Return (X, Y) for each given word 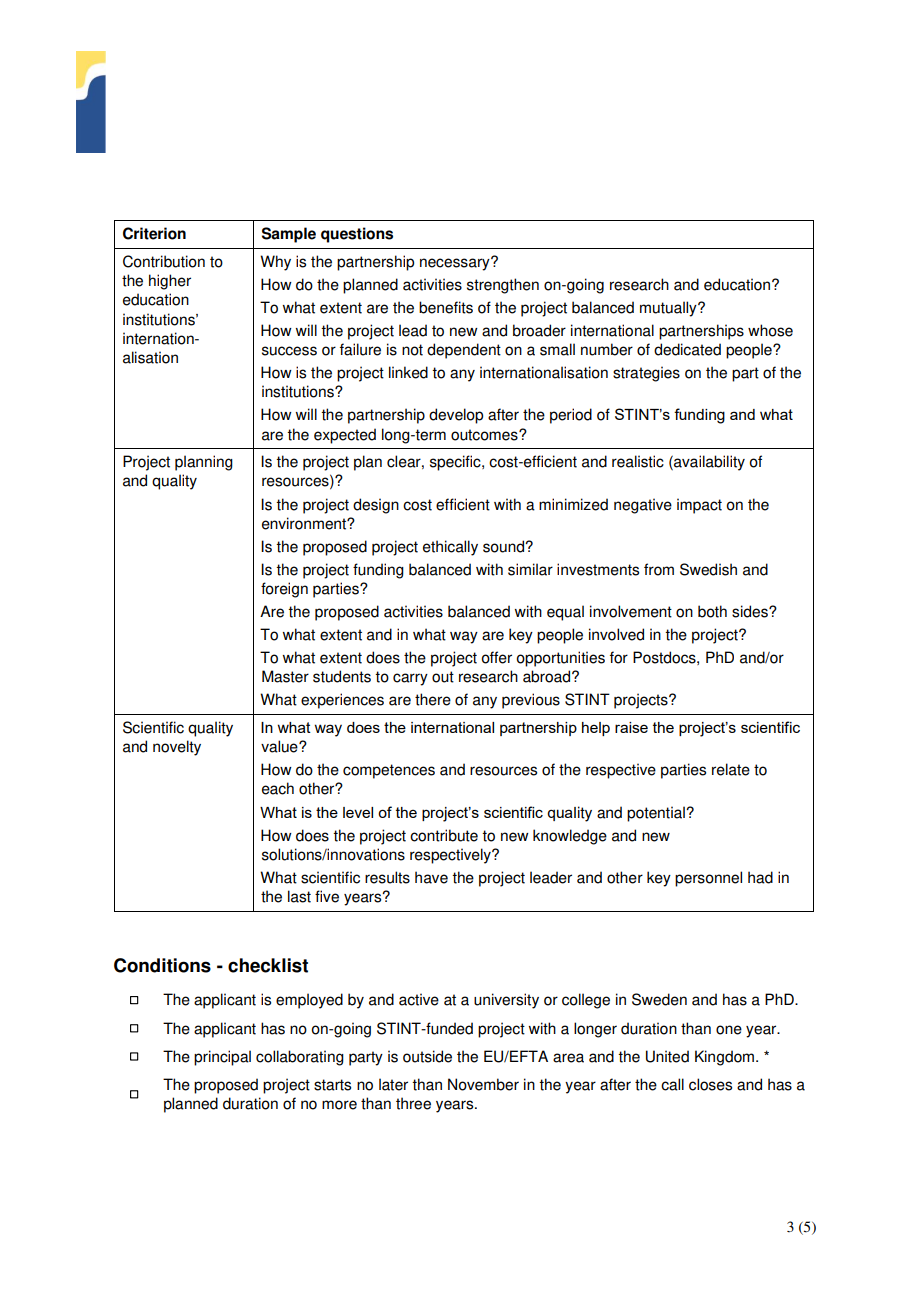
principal (222, 1058)
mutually (669, 309)
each (278, 788)
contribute (444, 835)
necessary (456, 264)
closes (710, 1084)
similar (530, 569)
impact (699, 506)
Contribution (164, 261)
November (483, 1084)
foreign (284, 590)
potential (657, 814)
